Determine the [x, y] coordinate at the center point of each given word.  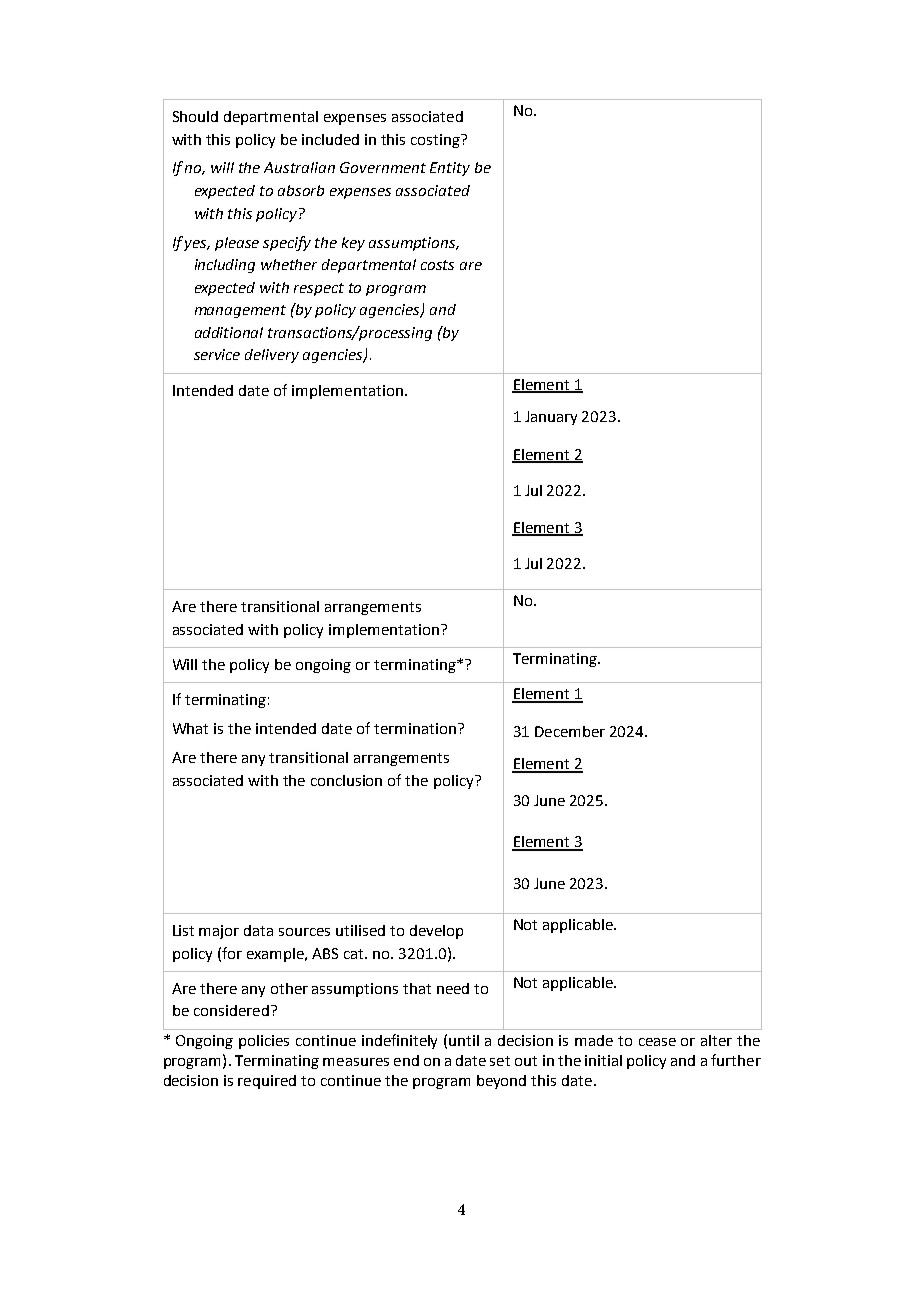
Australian [299, 167]
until [464, 1040]
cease [657, 1042]
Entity [450, 169]
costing [436, 141]
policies [264, 1042]
